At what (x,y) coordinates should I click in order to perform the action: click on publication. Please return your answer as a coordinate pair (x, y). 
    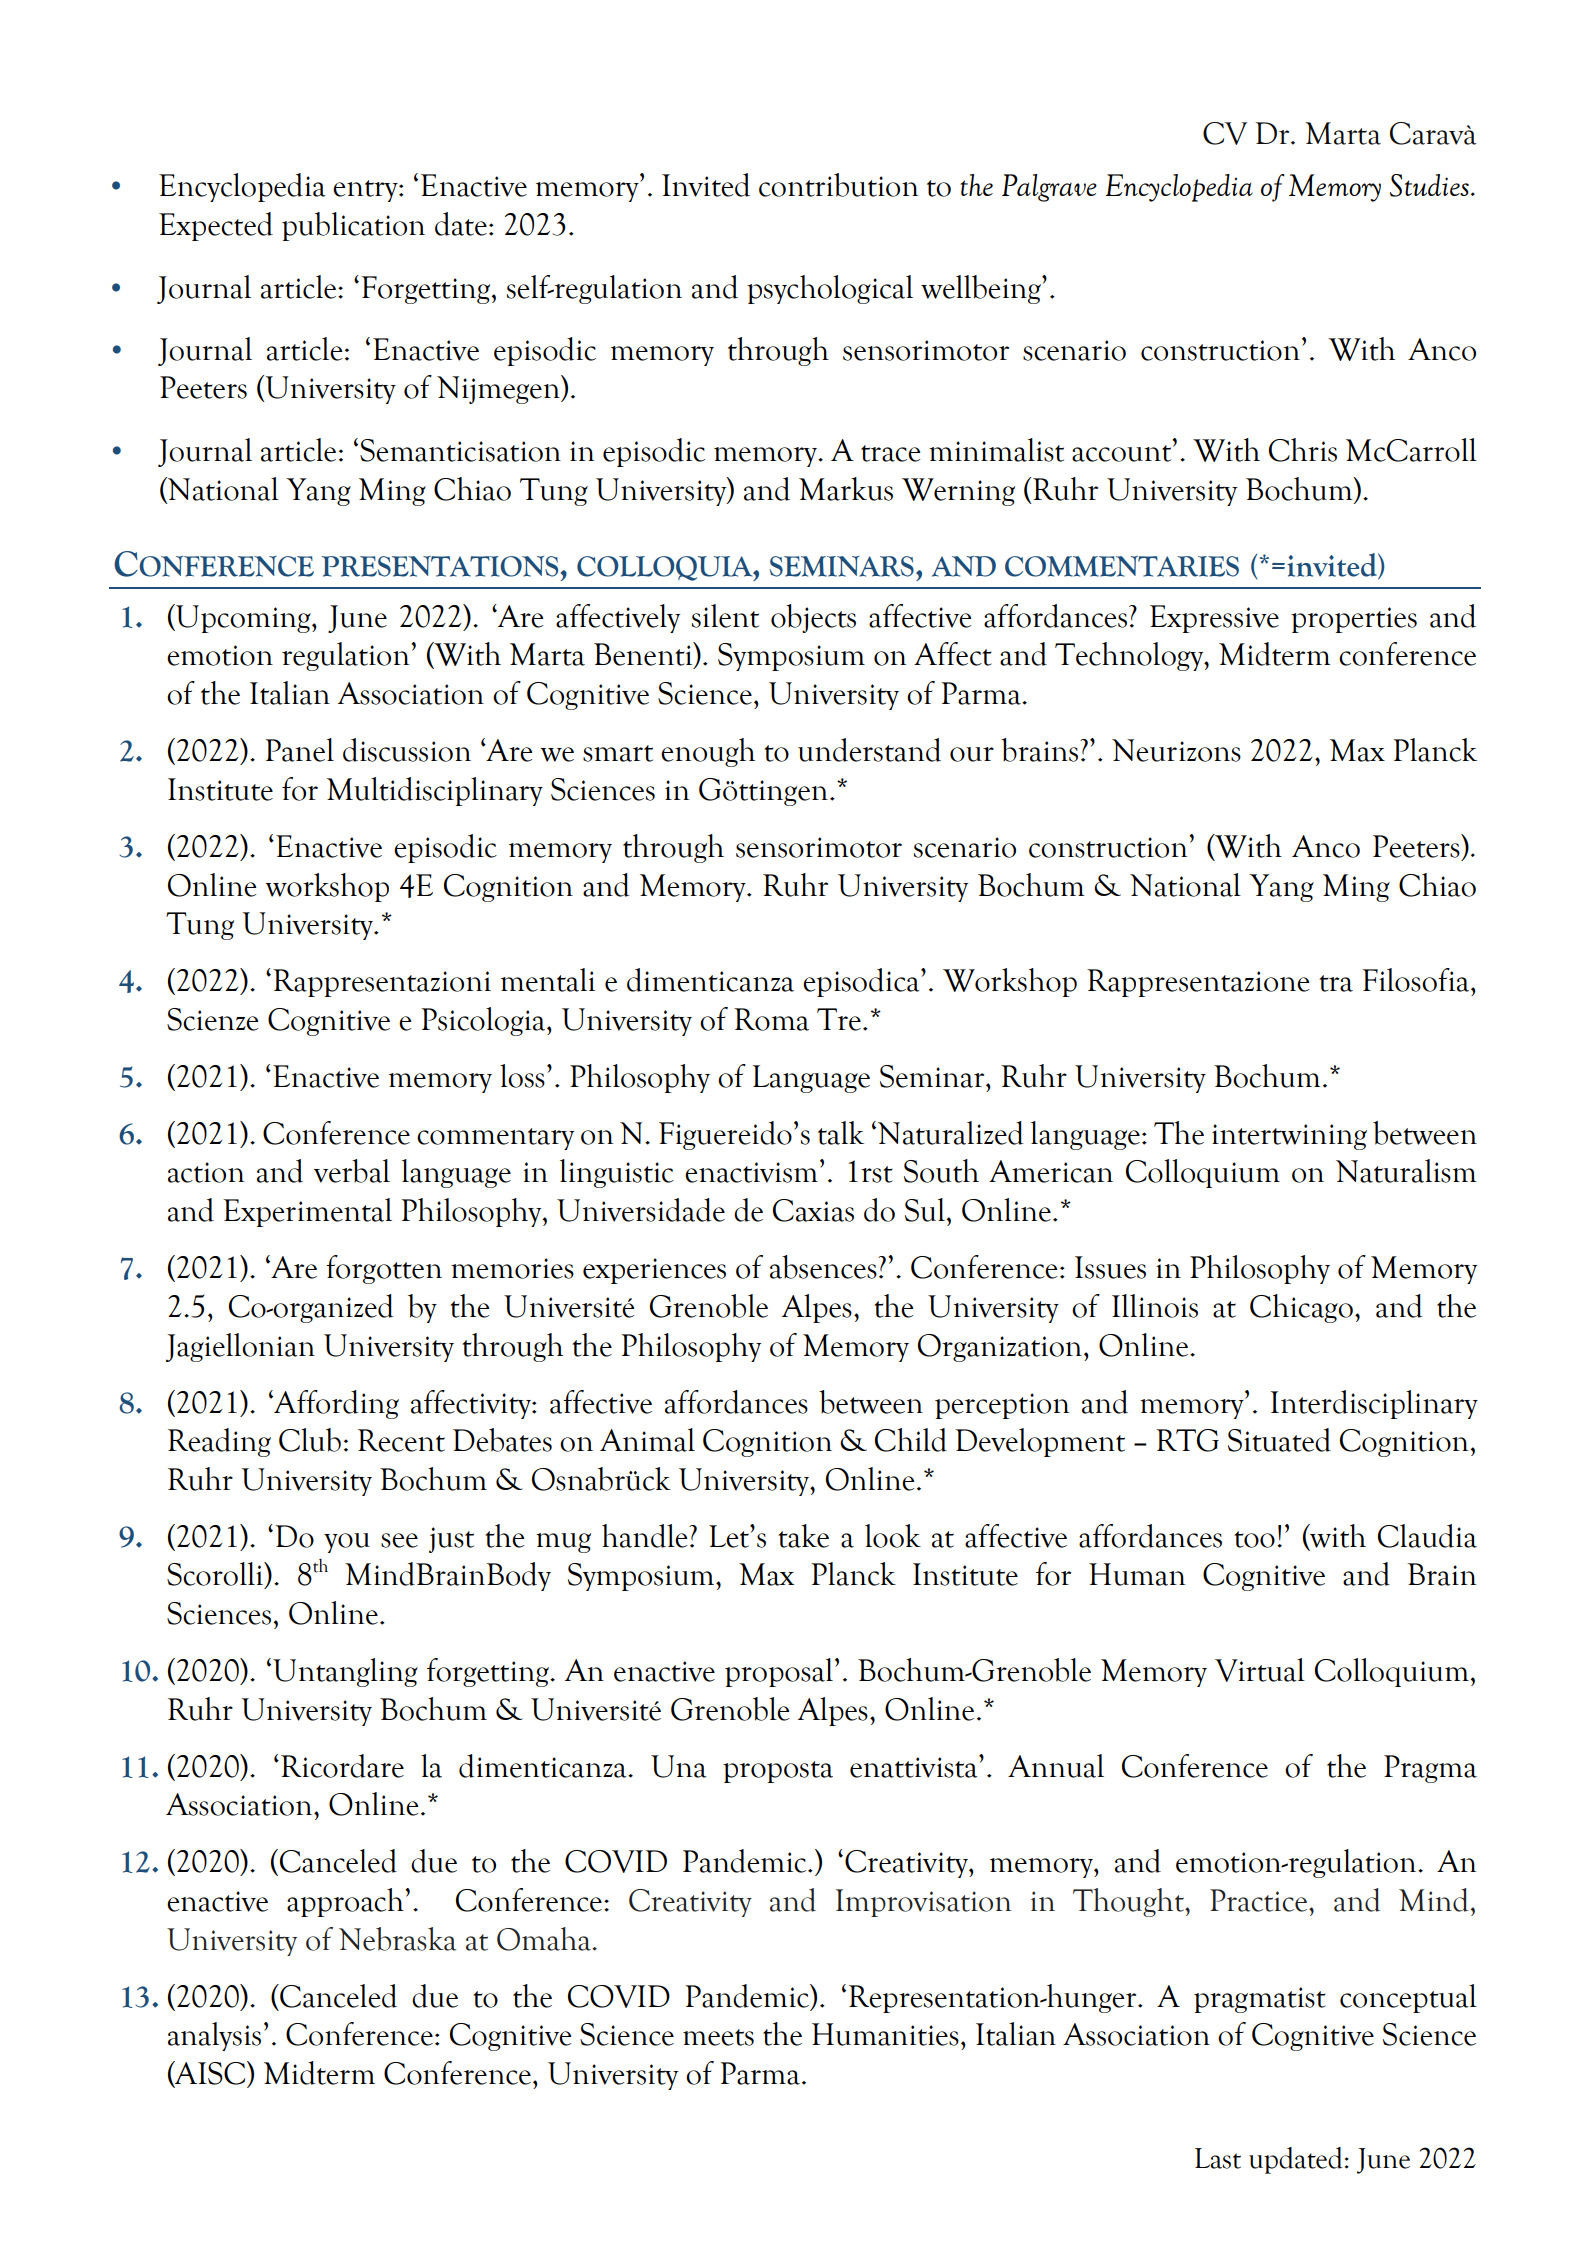
    Looking at the image, I should click on (353, 226).
